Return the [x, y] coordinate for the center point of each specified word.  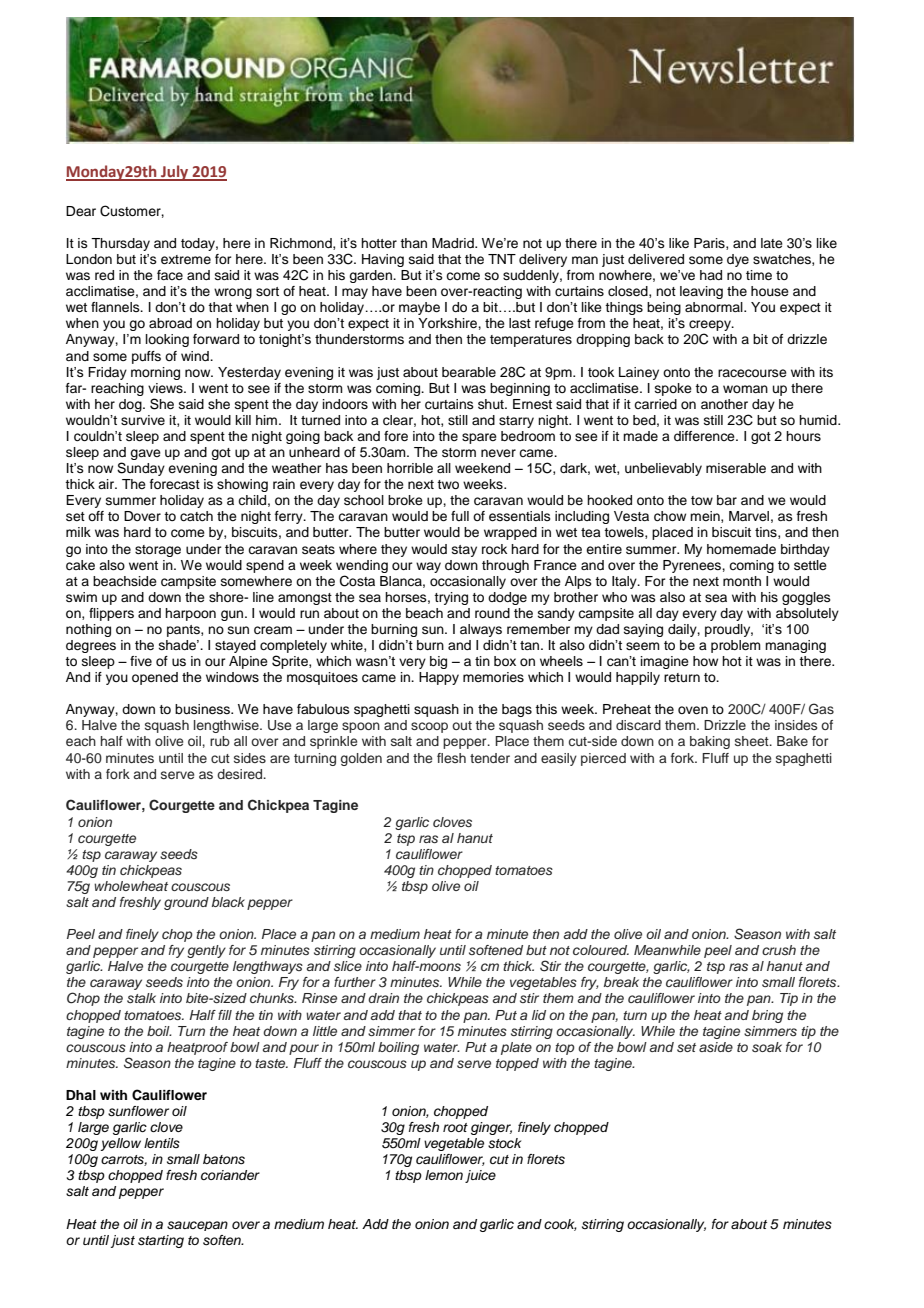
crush [779, 950]
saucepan [197, 1226]
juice [480, 1176]
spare [479, 438]
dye [738, 260]
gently [206, 951]
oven [693, 710]
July [175, 173]
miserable [736, 468]
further [355, 982]
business [203, 709]
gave [145, 454]
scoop [429, 727]
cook [560, 1225]
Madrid [454, 243]
